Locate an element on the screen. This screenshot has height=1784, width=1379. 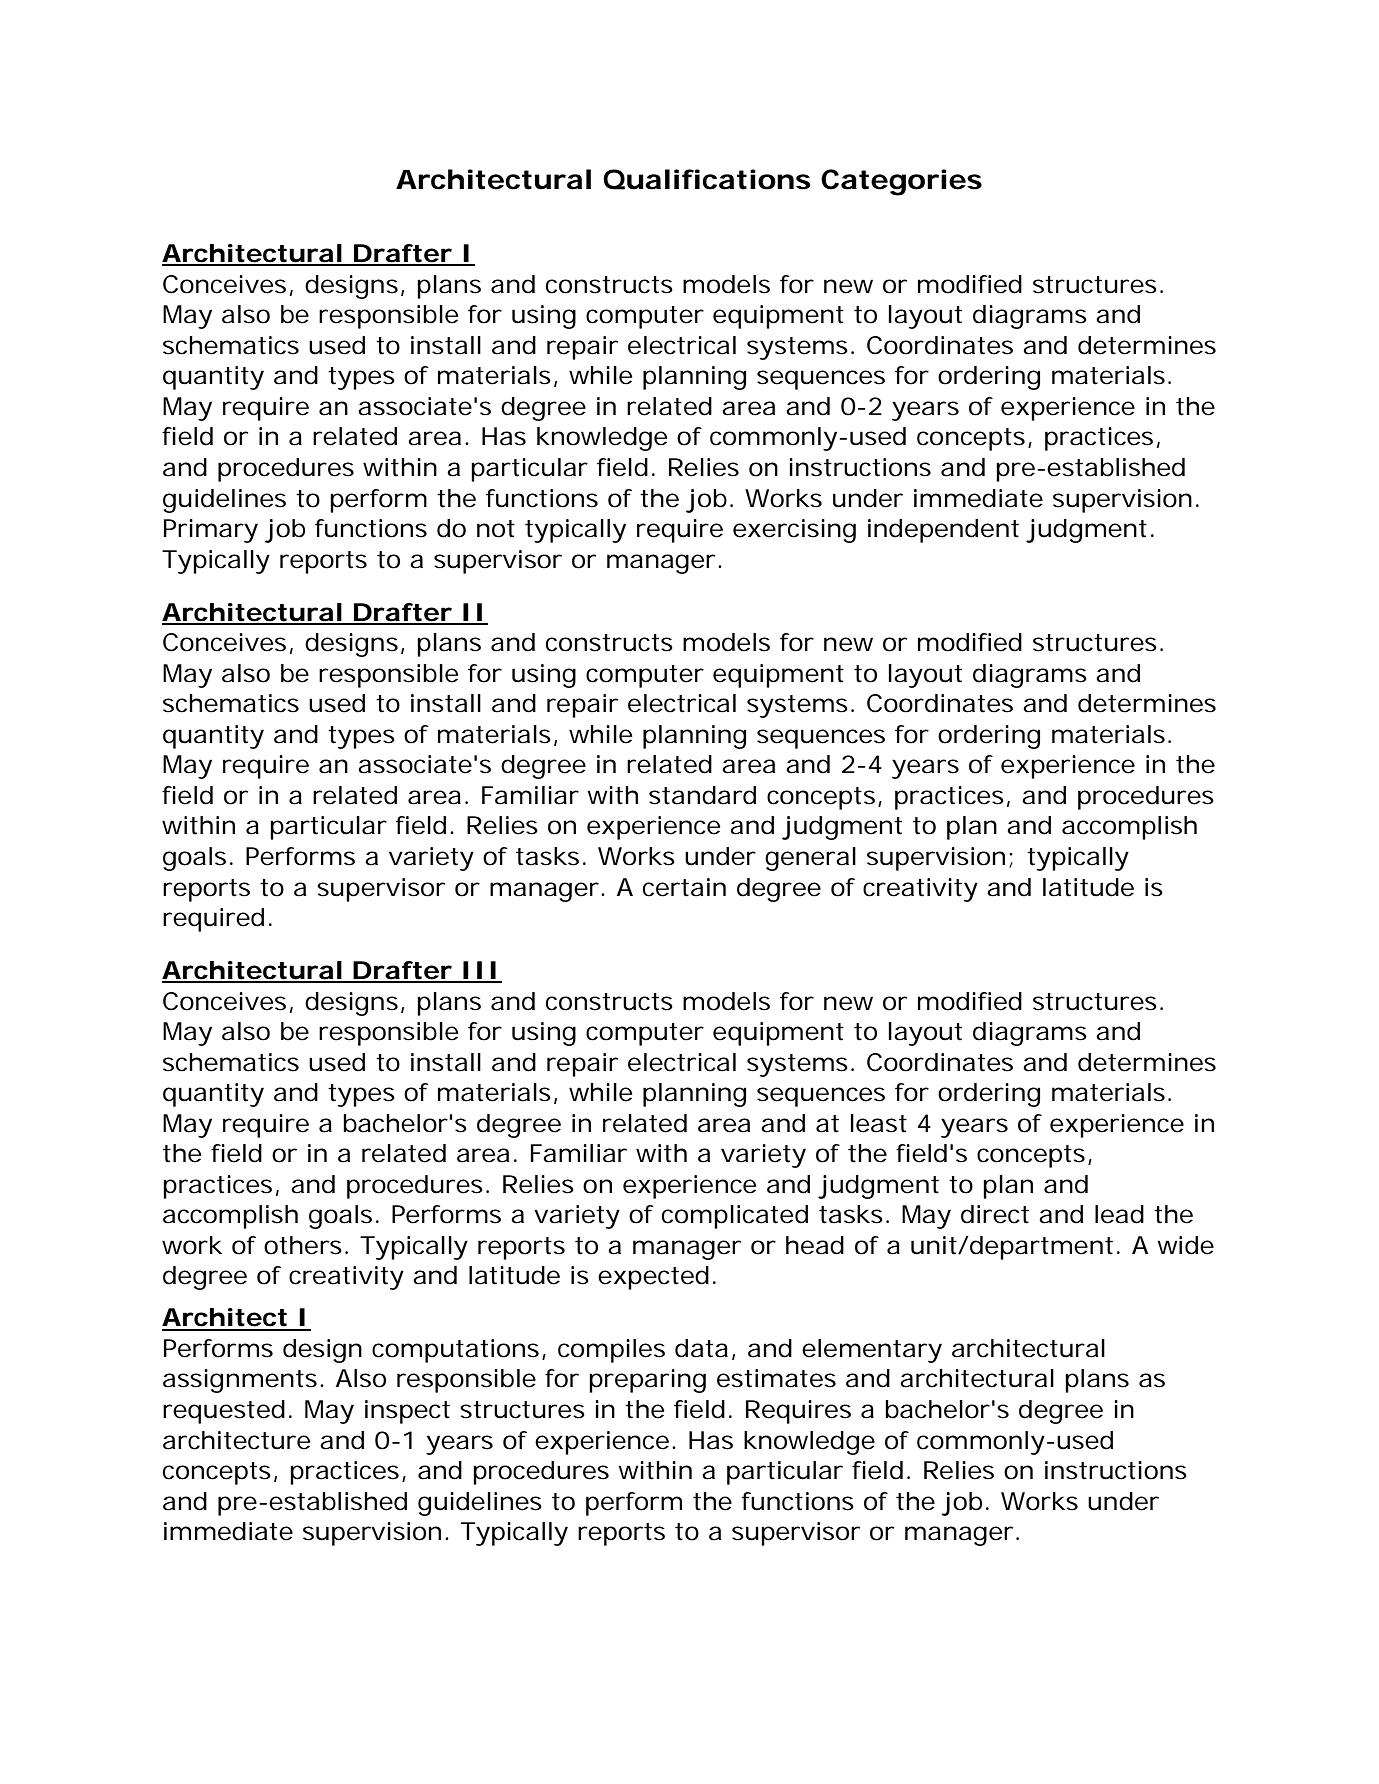
independent is located at coordinates (943, 531).
